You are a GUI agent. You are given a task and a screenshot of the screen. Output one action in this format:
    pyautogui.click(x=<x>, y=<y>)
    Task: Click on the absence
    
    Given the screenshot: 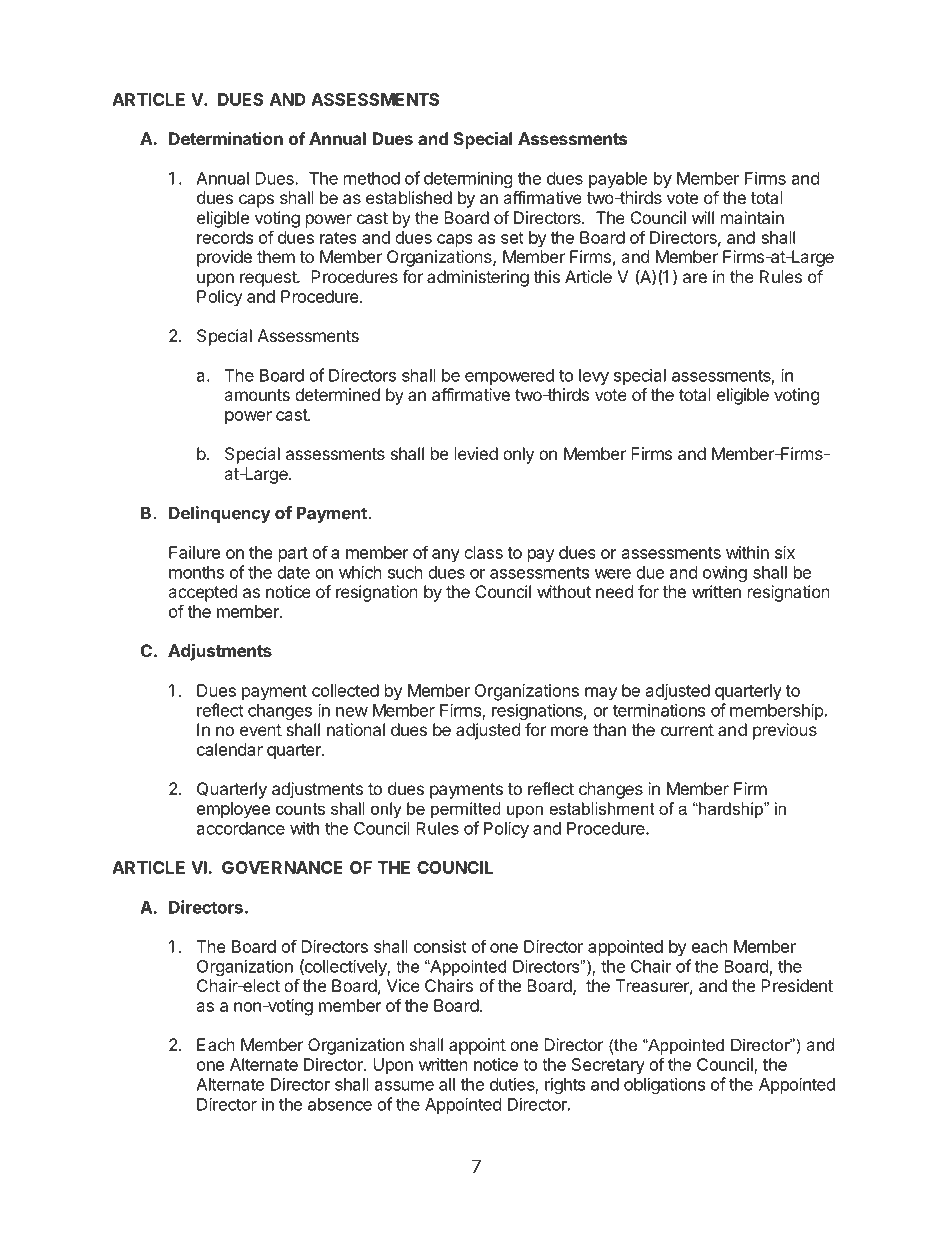 What is the action you would take?
    pyautogui.click(x=340, y=1104)
